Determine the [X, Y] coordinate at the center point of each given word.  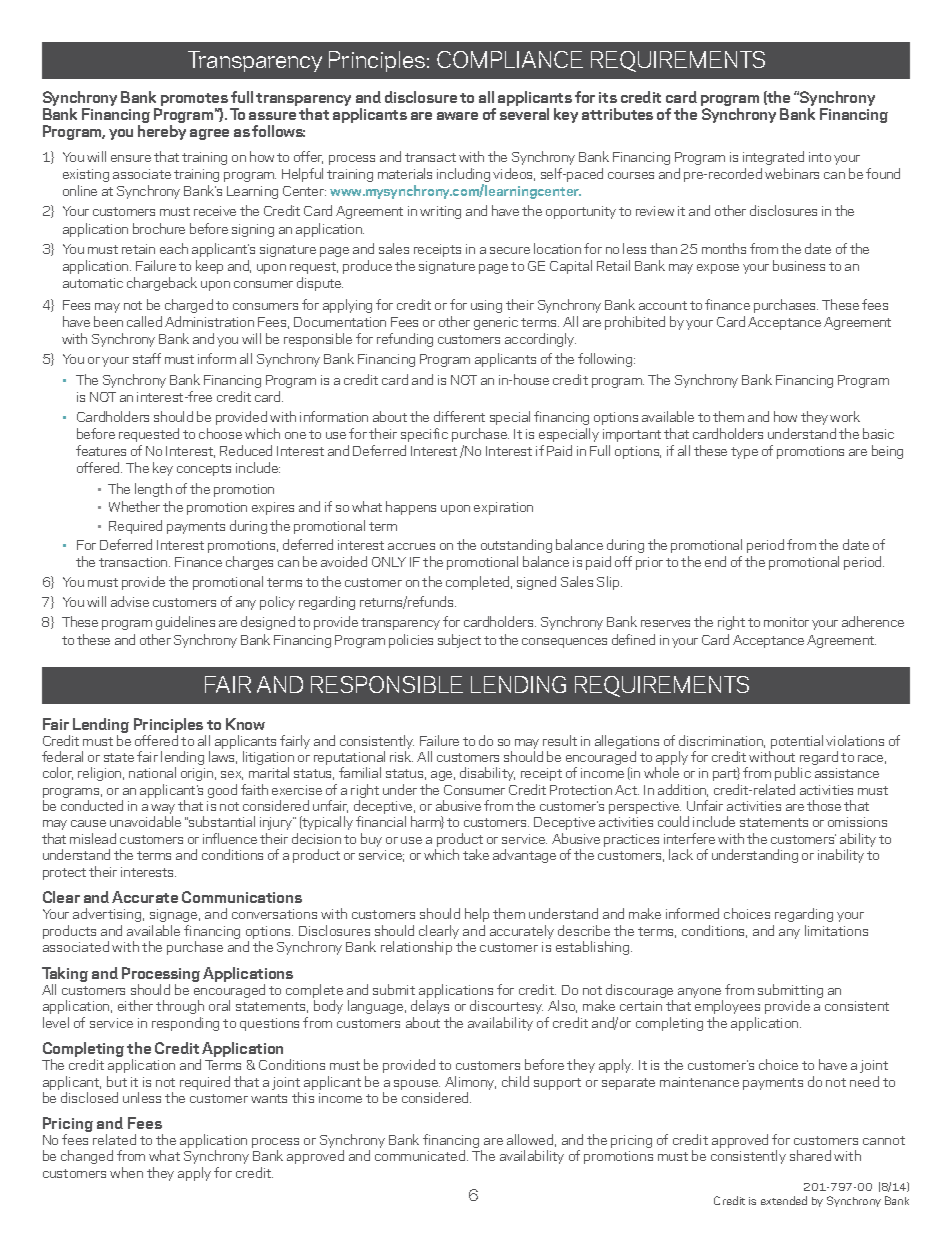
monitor [786, 622]
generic [496, 323]
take [476, 854]
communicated [421, 1155]
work [845, 416]
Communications [242, 897]
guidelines [185, 623]
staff [147, 358]
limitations [836, 930]
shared [810, 1155]
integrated [773, 158]
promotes [194, 101]
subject [459, 641]
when [126, 1172]
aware [457, 116]
